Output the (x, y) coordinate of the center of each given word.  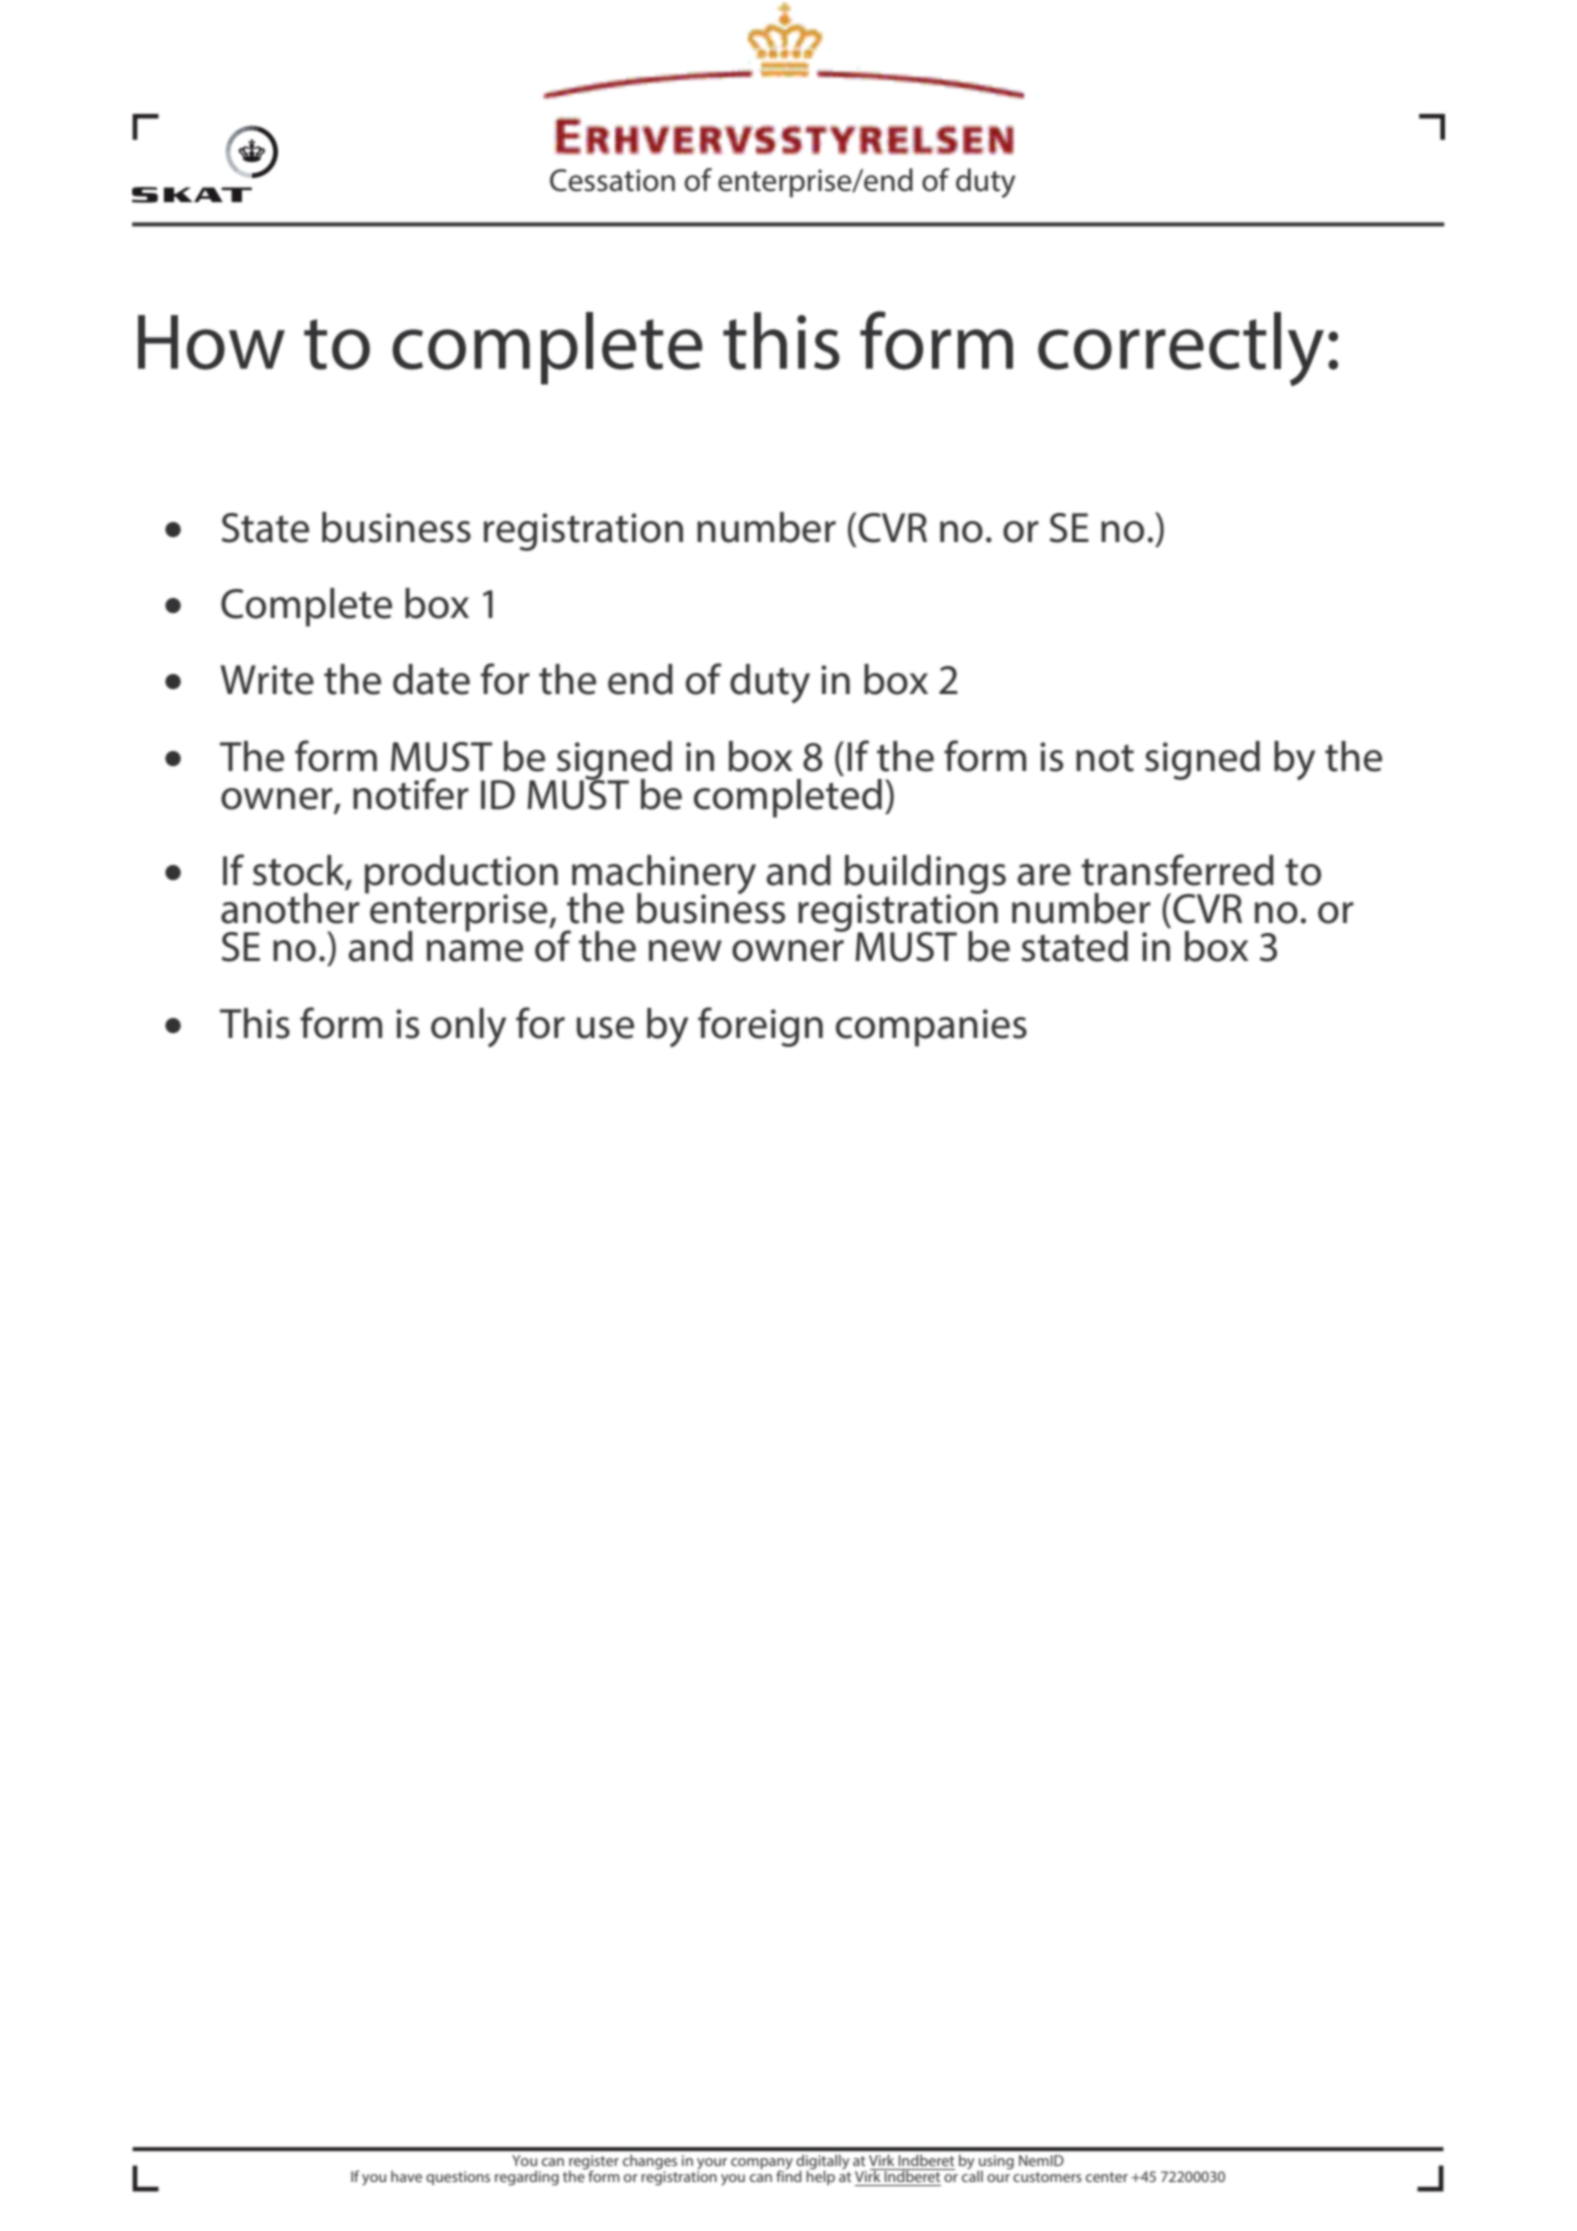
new (685, 951)
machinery (664, 876)
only (468, 1027)
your (712, 2165)
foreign (760, 1027)
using (995, 2163)
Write (267, 680)
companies (931, 1028)
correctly (1181, 349)
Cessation (612, 180)
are (1044, 875)
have (406, 2176)
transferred (1177, 870)
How (211, 342)
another (290, 908)
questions (458, 2178)
